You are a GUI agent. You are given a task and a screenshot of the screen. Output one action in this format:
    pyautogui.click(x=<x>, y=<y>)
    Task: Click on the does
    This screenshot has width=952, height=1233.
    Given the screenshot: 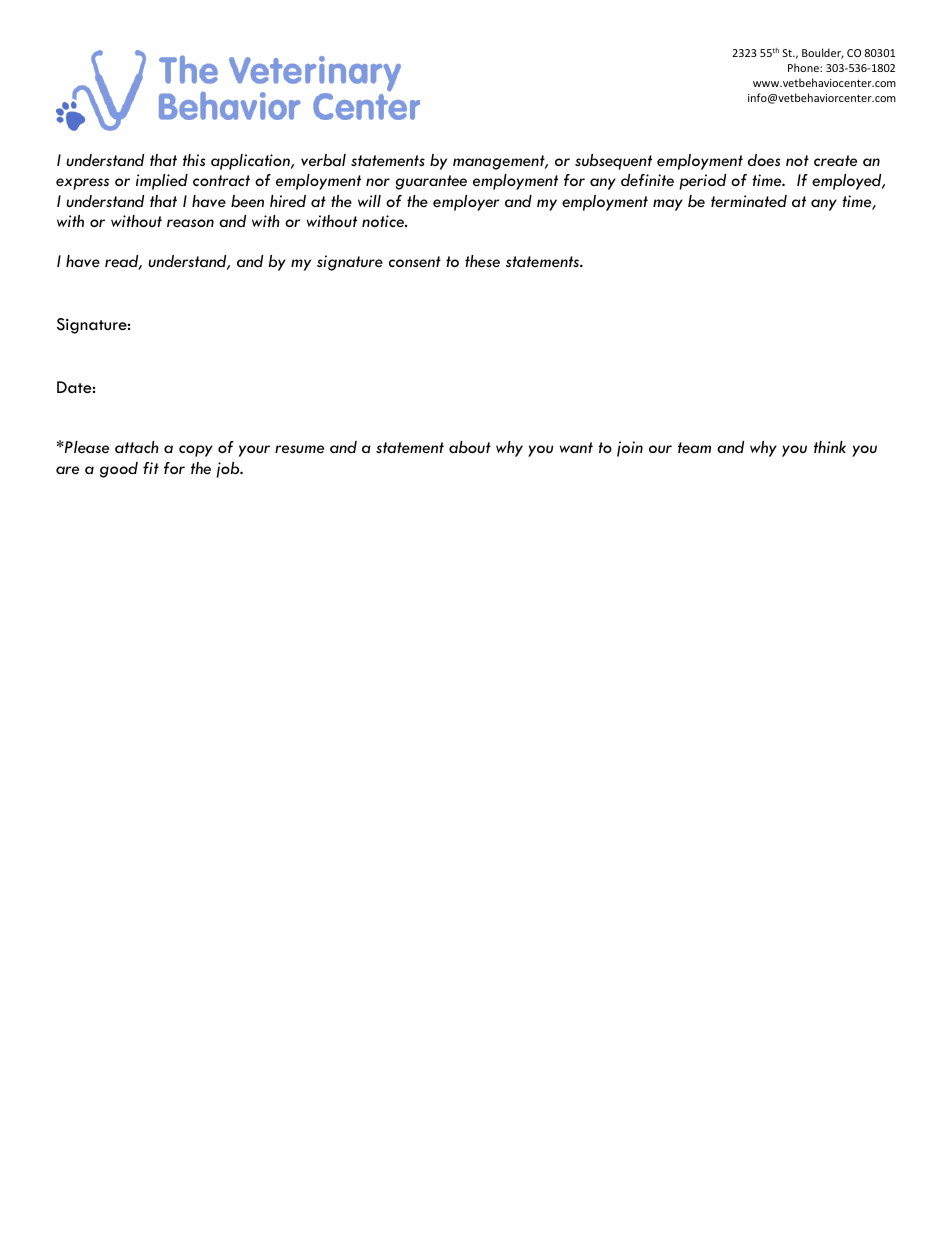 What is the action you would take?
    pyautogui.click(x=764, y=160)
